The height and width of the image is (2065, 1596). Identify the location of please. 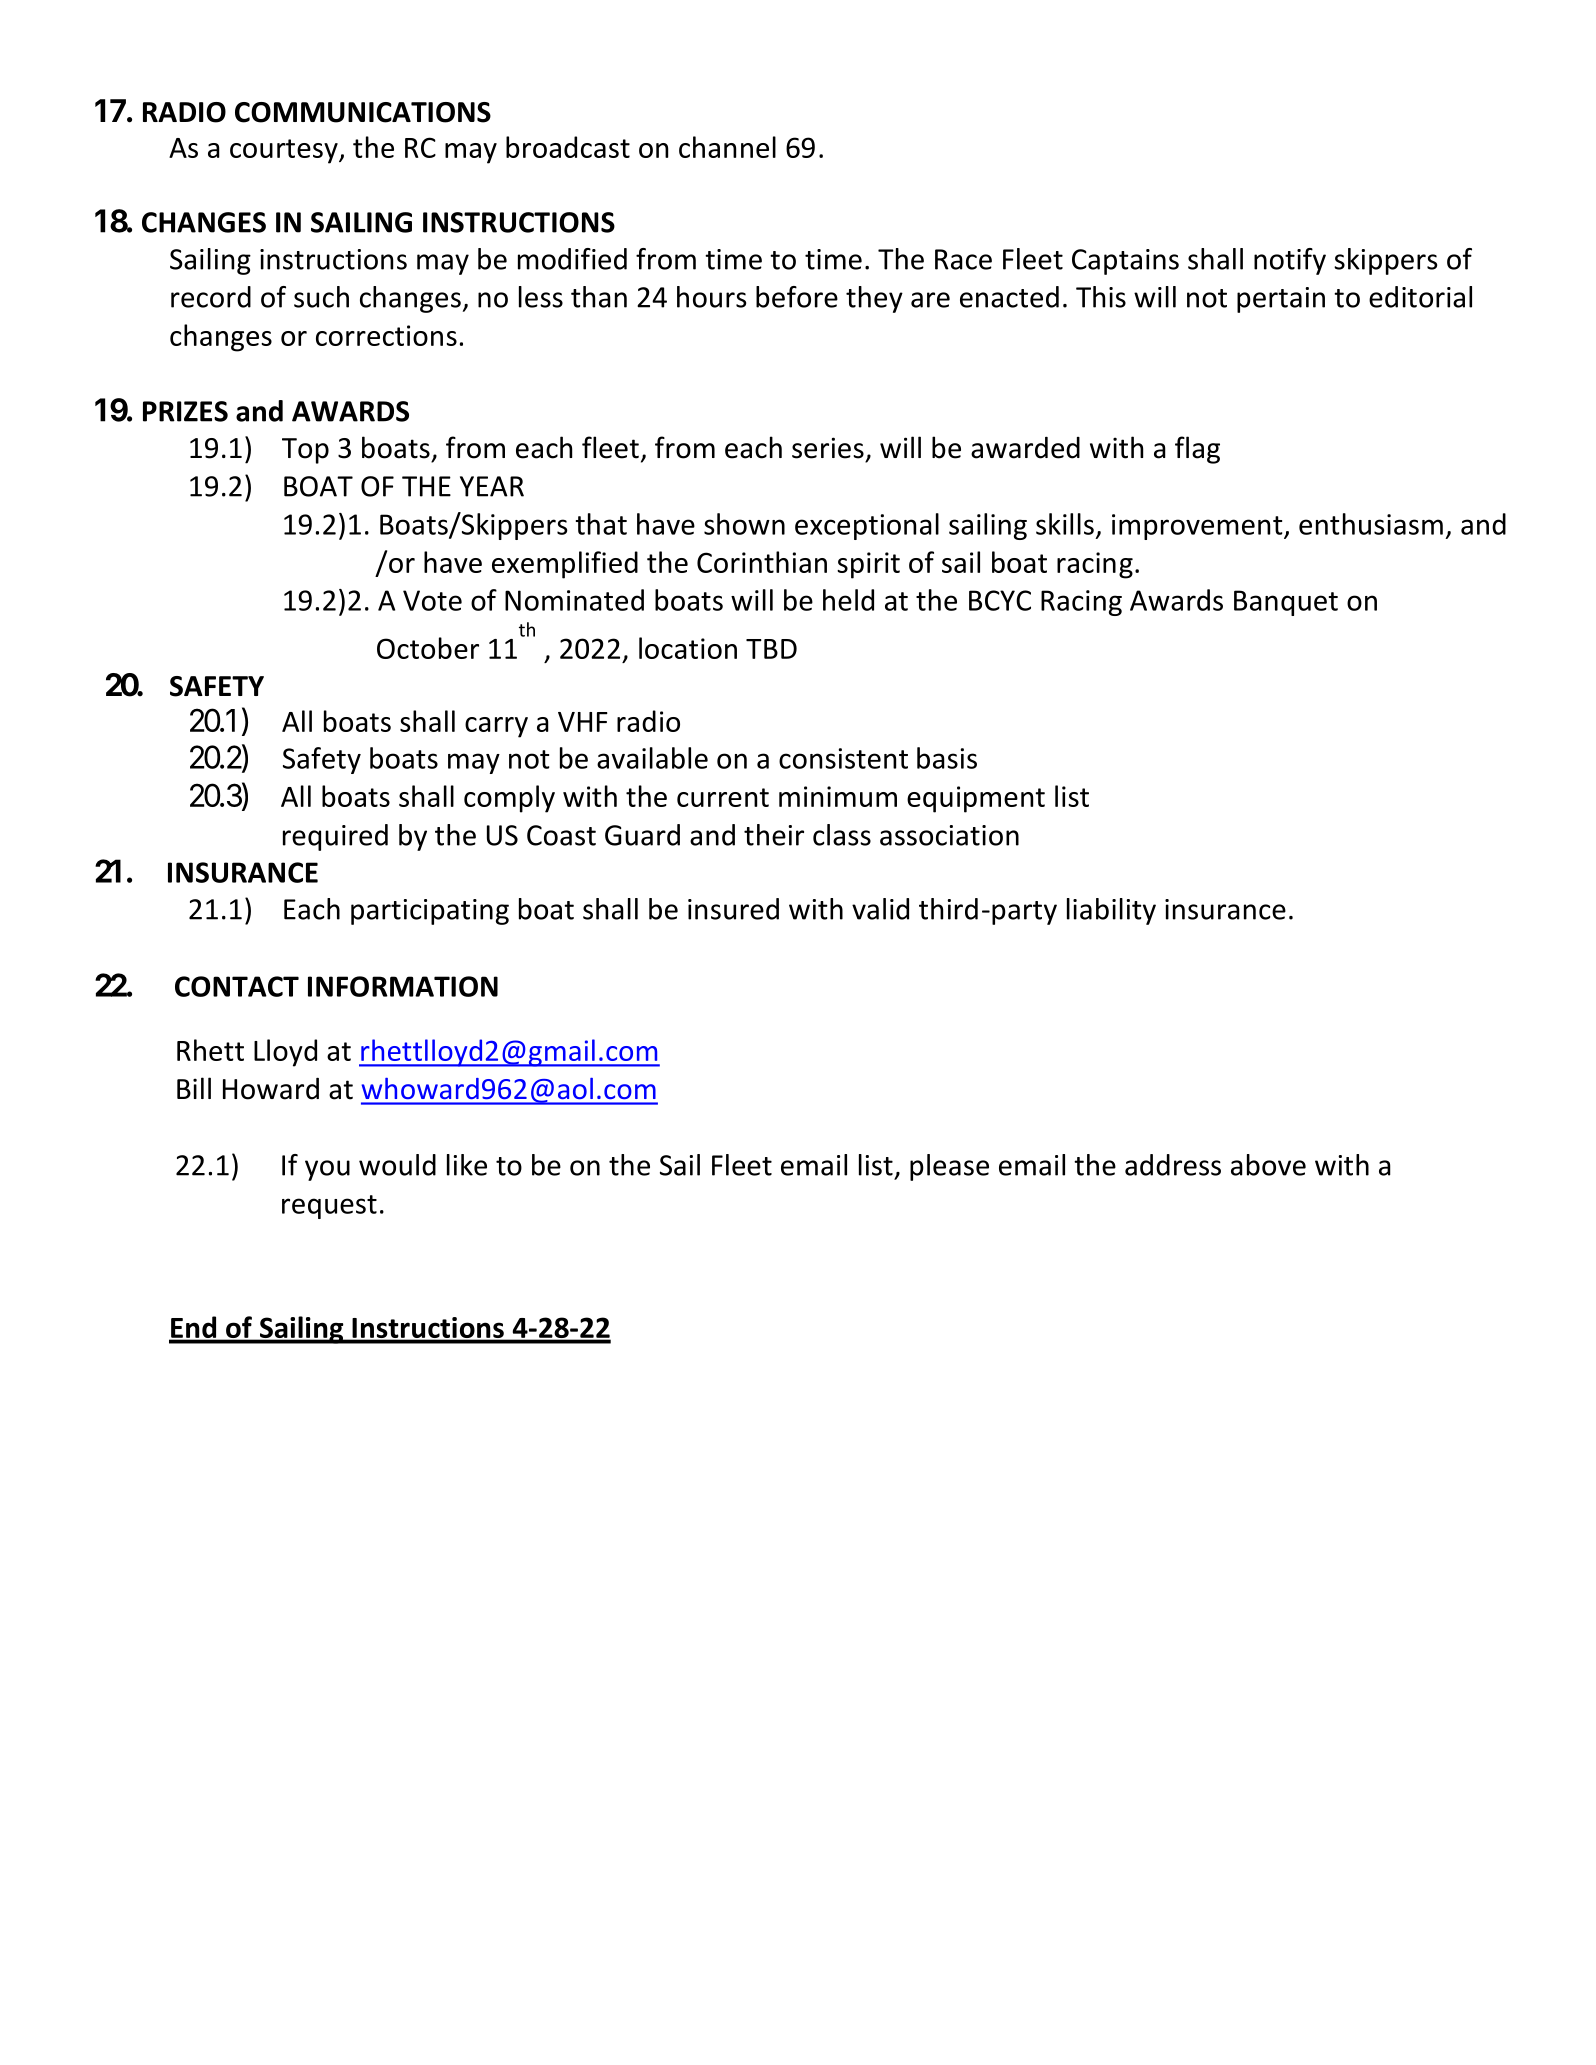
(949, 1167).
